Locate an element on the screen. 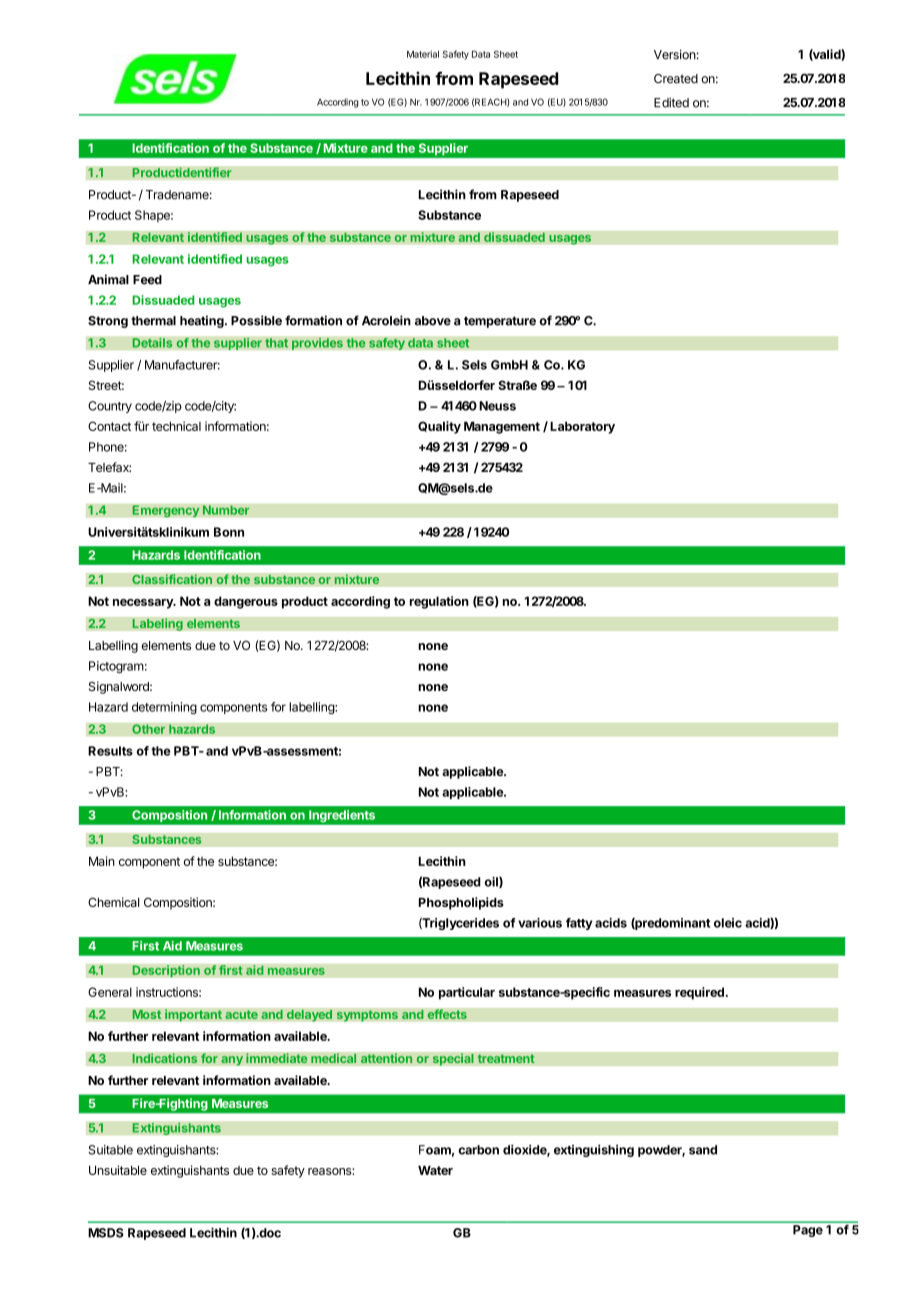 This screenshot has height=1308, width=924. sand is located at coordinates (703, 1150).
